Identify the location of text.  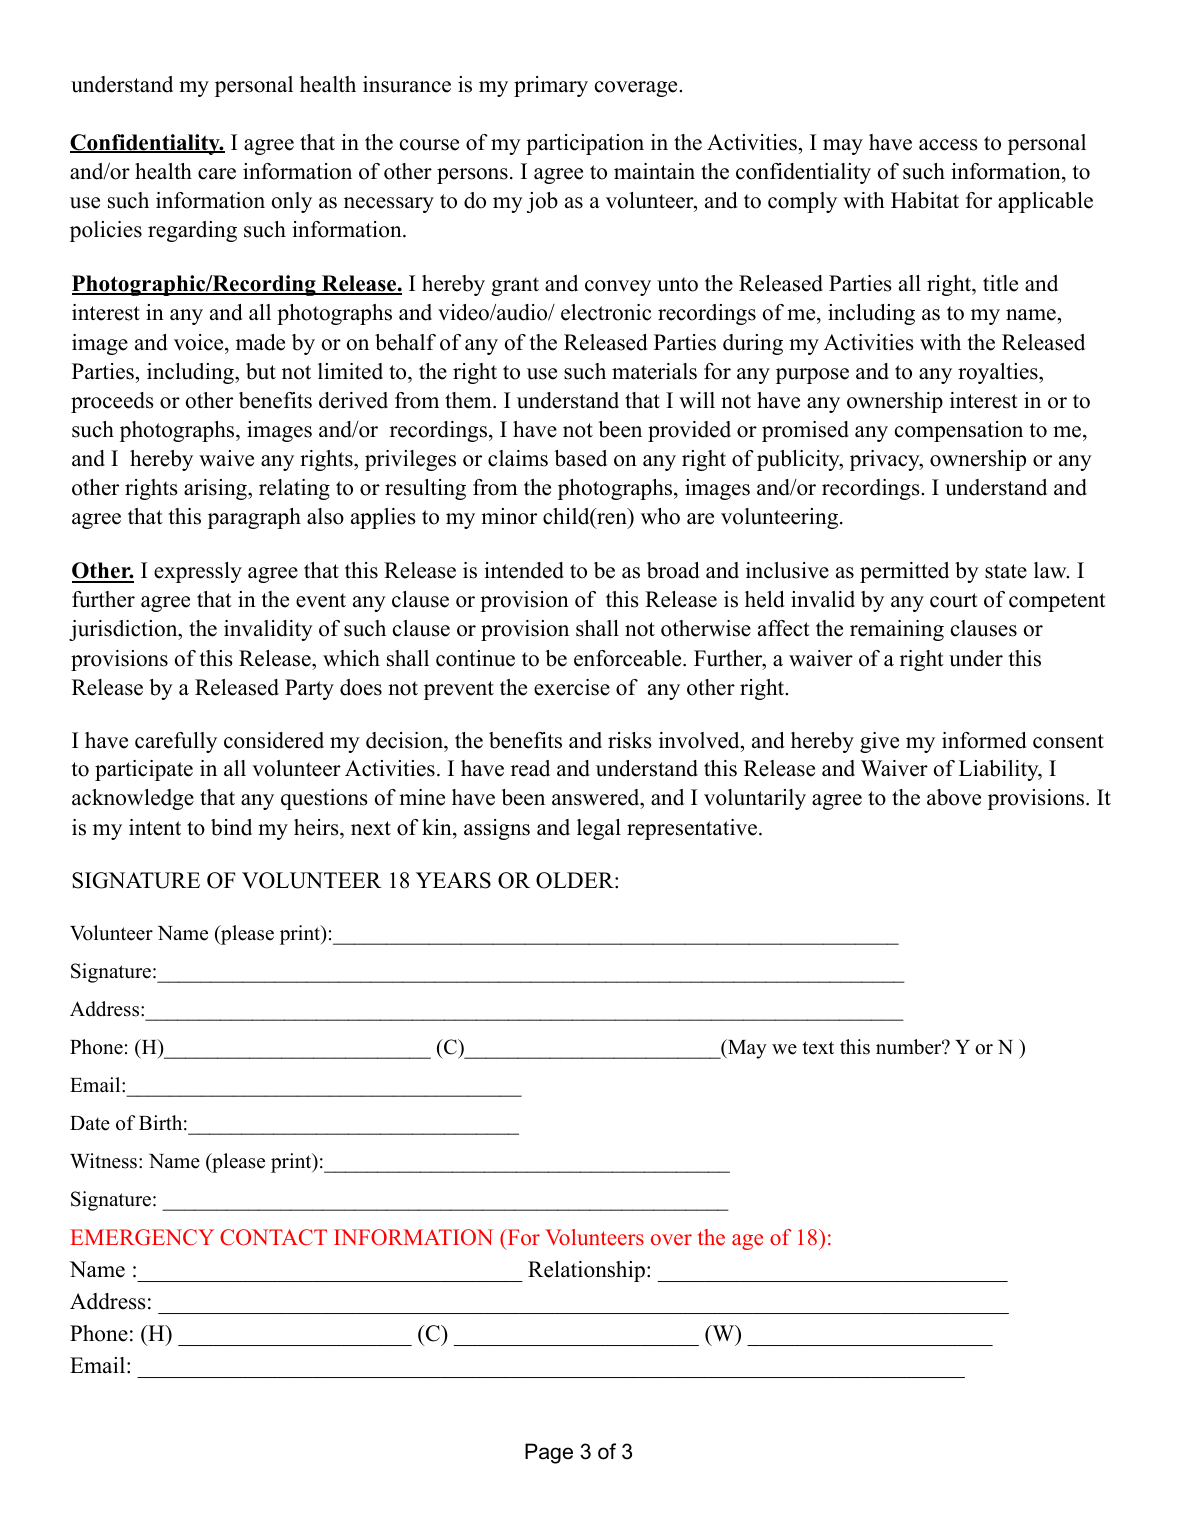
(818, 1048).
